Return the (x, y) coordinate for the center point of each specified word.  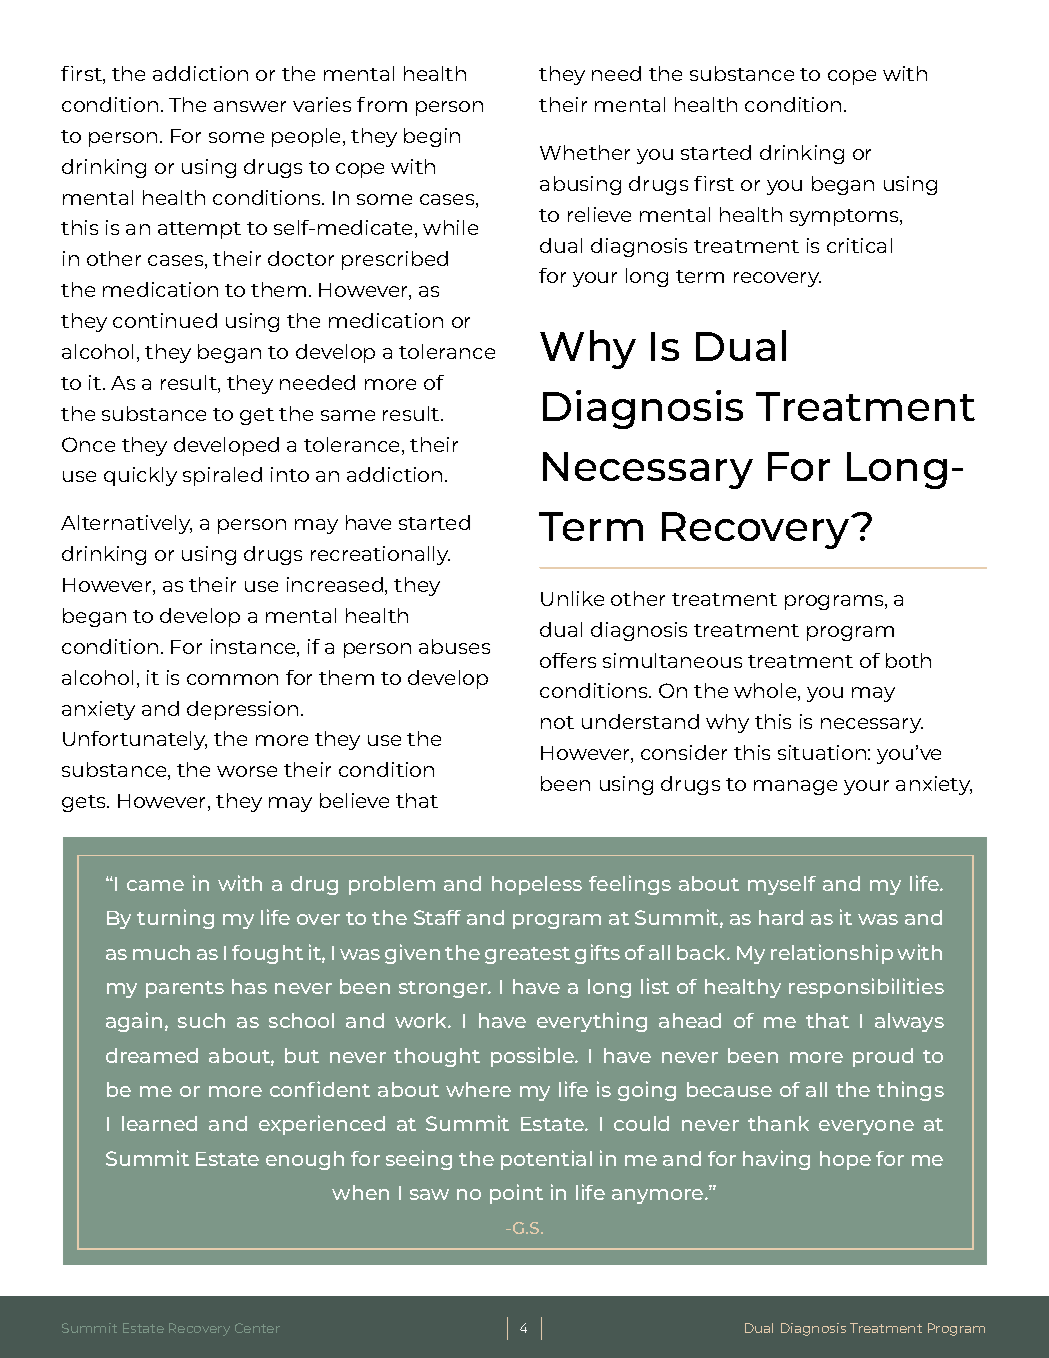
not (557, 722)
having (776, 1160)
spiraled (222, 476)
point (516, 1194)
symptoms (845, 217)
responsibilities (866, 988)
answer (250, 106)
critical (859, 245)
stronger (444, 989)
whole (766, 692)
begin (432, 137)
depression (242, 710)
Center (257, 1328)
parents (185, 989)
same (348, 415)
